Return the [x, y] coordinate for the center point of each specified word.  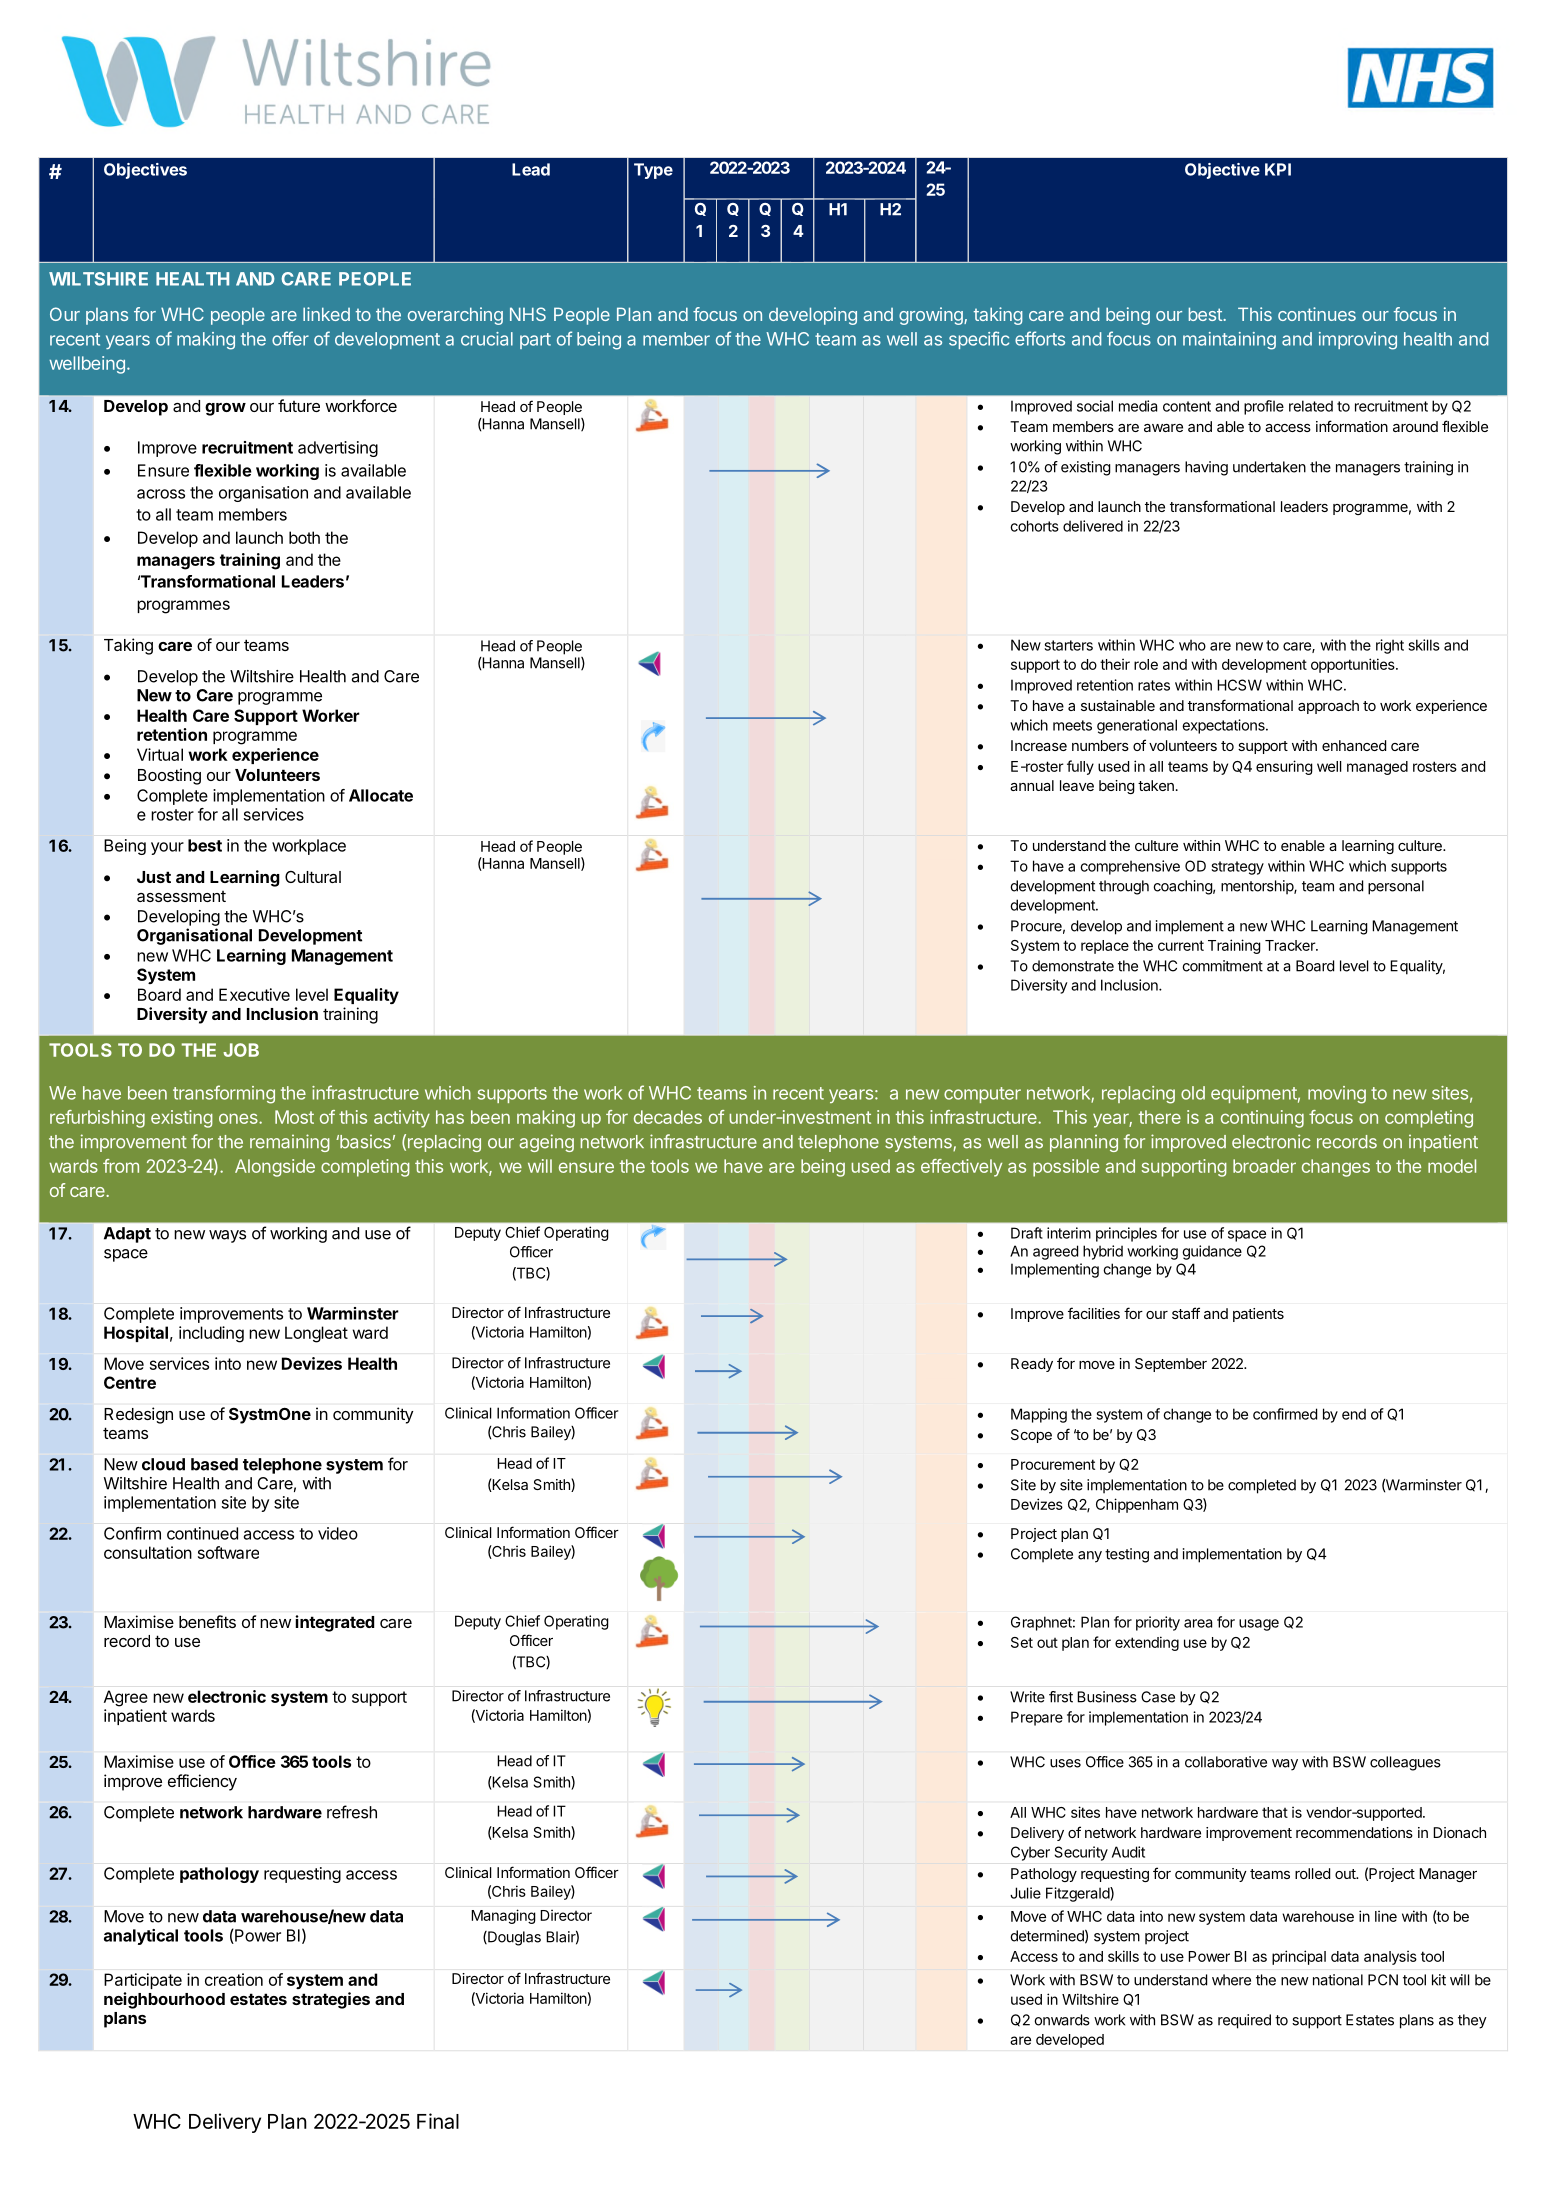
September [1171, 1365]
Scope [1031, 1436]
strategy [1237, 868]
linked [326, 314]
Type [653, 171]
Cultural [313, 877]
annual [1032, 785]
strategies [331, 2000]
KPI [1278, 169]
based [214, 1464]
